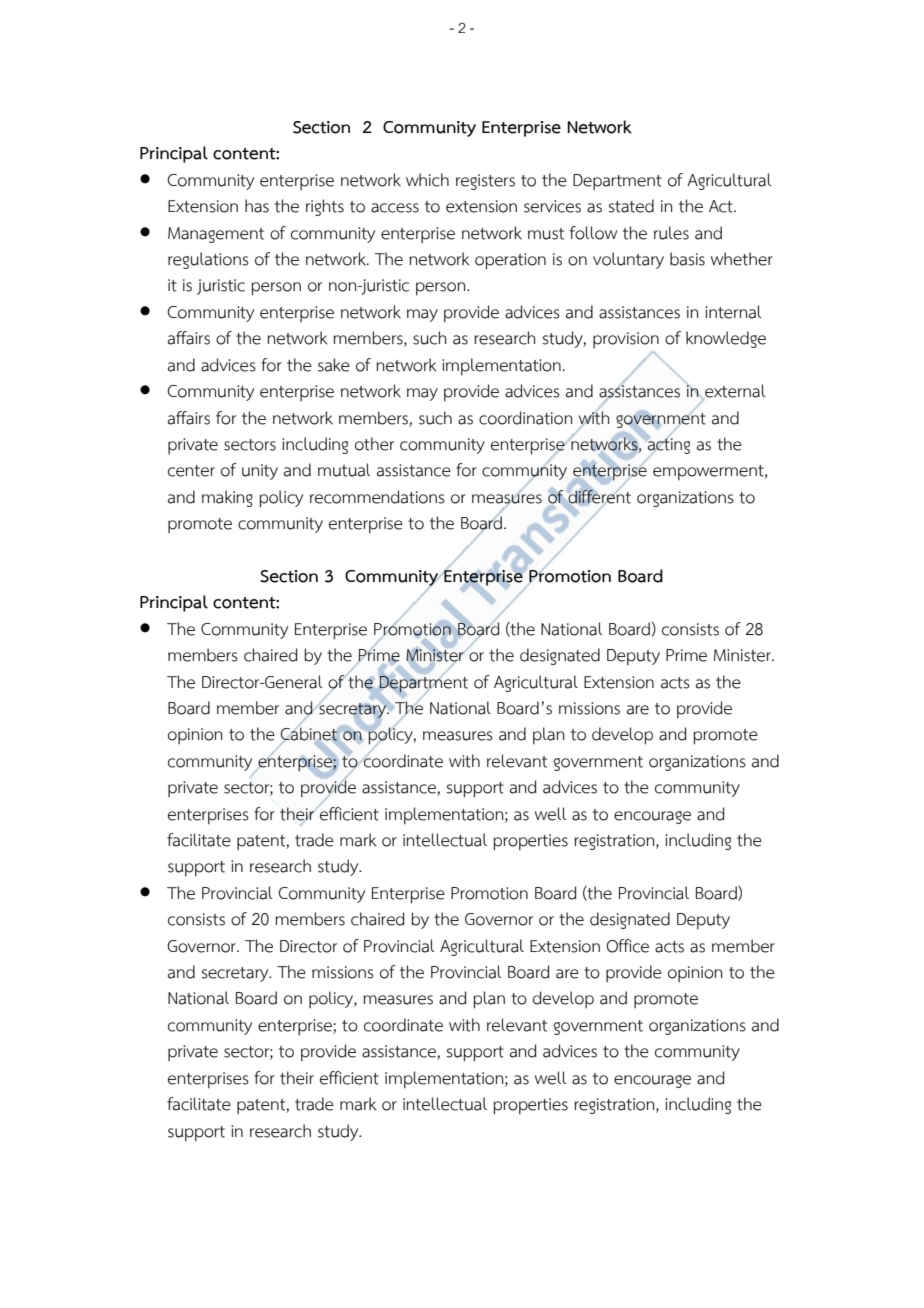 The height and width of the page is (1308, 924). Describe the element at coordinates (599, 496) in the page. I see `different` at that location.
